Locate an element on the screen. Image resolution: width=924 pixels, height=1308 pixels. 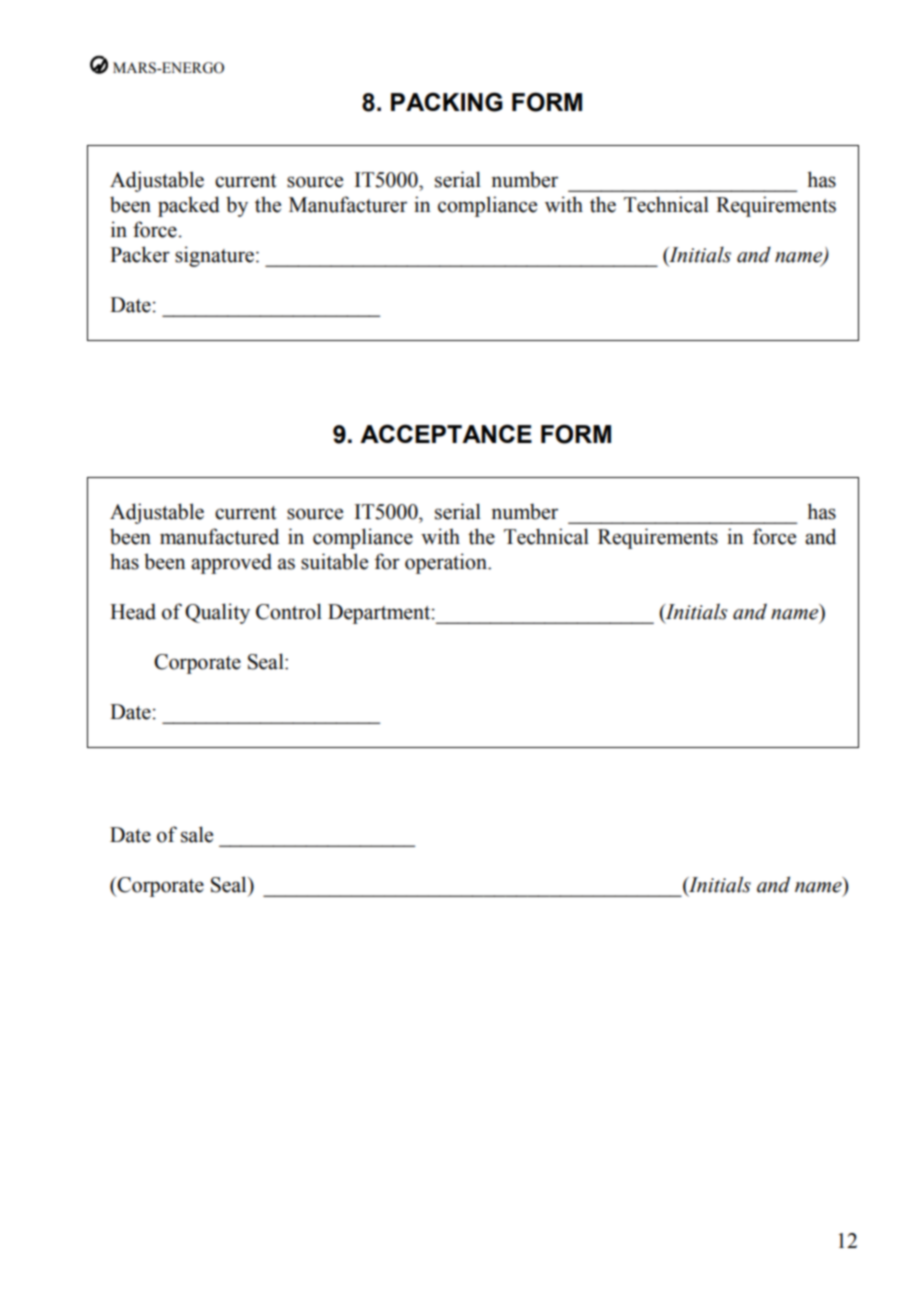
manufactured is located at coordinates (219, 536).
